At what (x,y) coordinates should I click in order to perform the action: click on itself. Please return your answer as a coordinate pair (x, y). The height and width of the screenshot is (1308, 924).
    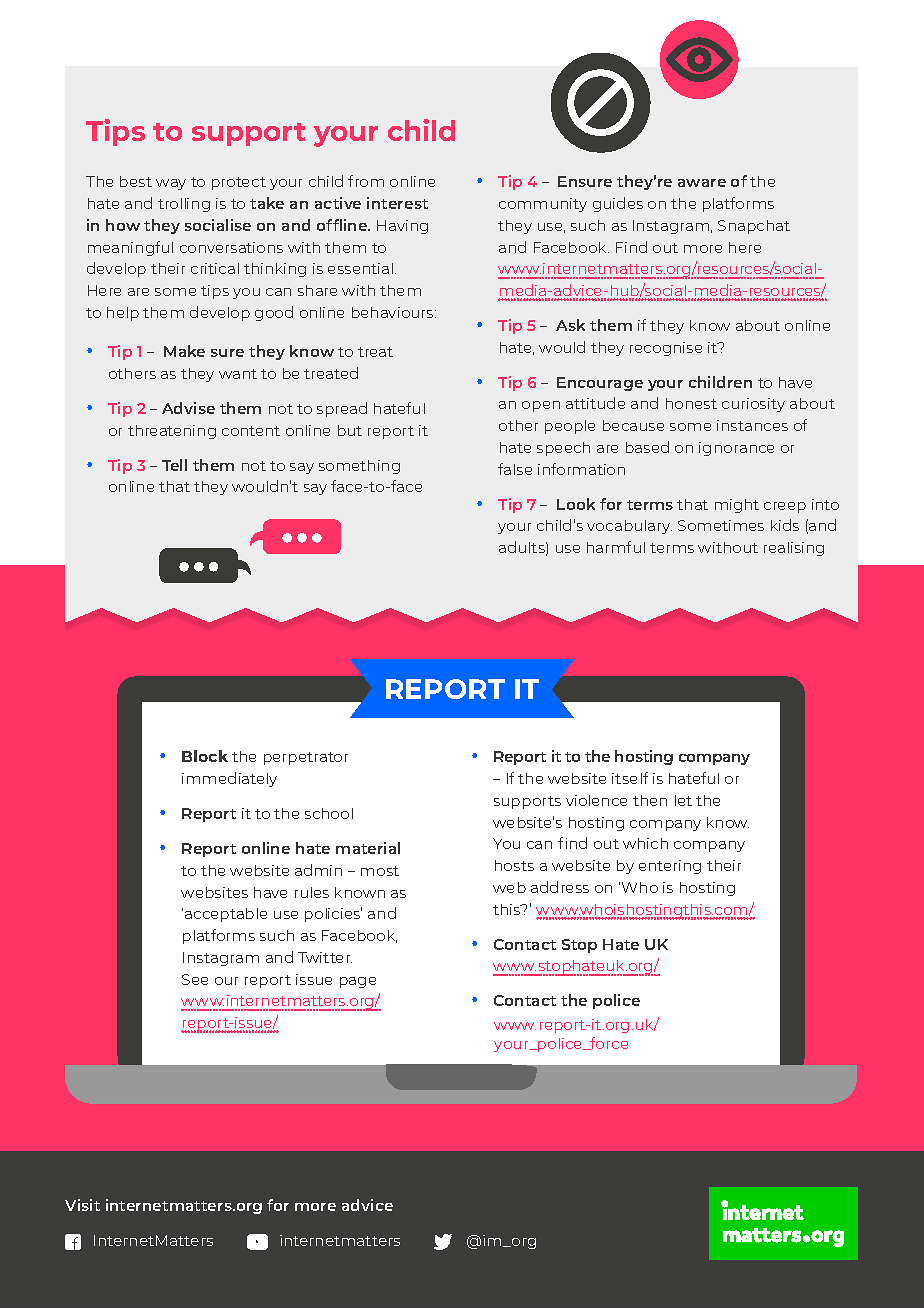
    Looking at the image, I should click on (630, 778).
